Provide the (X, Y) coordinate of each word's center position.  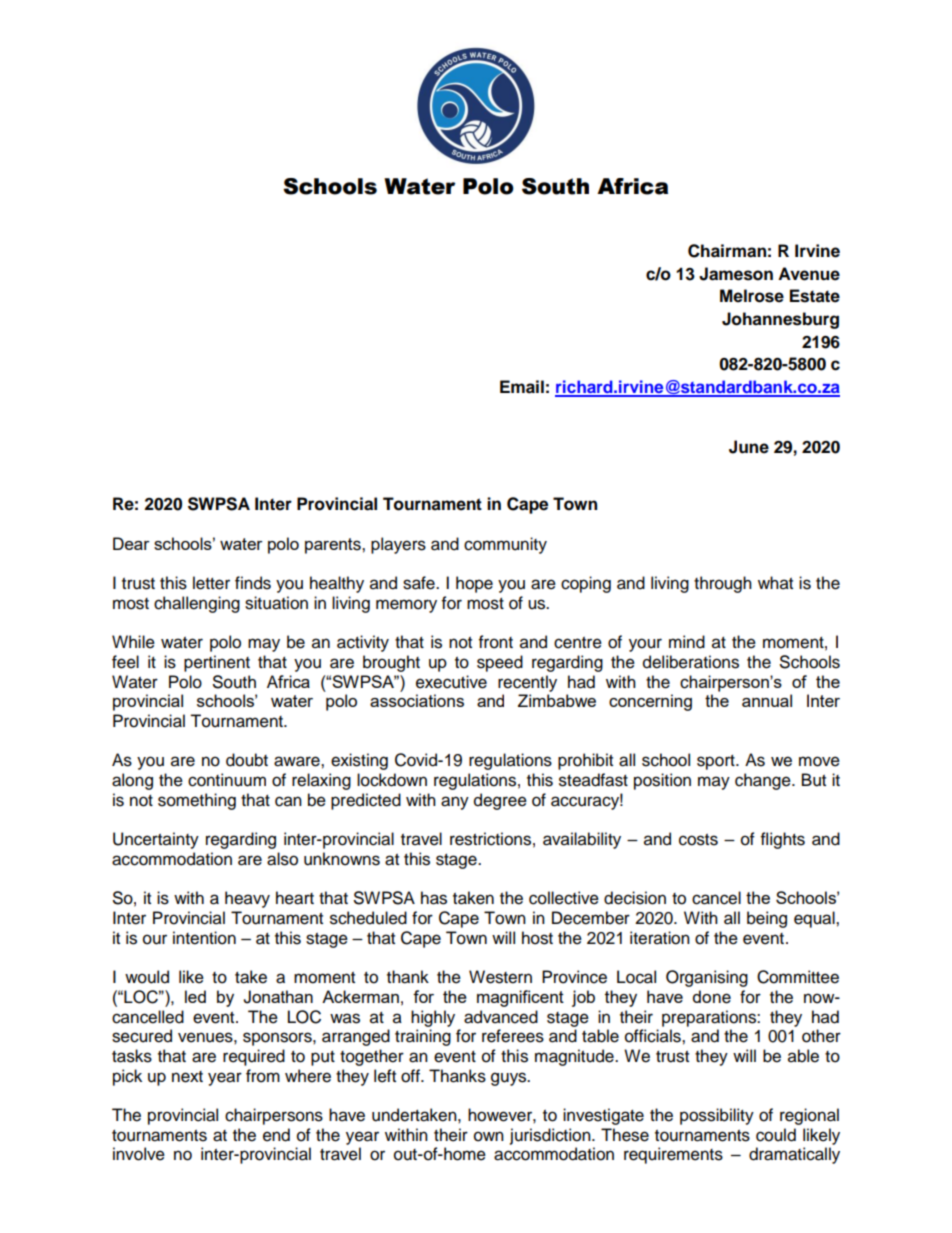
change (764, 781)
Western (500, 977)
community (505, 545)
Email (522, 387)
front (496, 642)
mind (687, 642)
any (455, 803)
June (749, 447)
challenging (197, 604)
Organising (707, 978)
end (276, 1135)
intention (204, 938)
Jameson (736, 274)
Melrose (752, 296)
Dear (131, 543)
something (197, 801)
